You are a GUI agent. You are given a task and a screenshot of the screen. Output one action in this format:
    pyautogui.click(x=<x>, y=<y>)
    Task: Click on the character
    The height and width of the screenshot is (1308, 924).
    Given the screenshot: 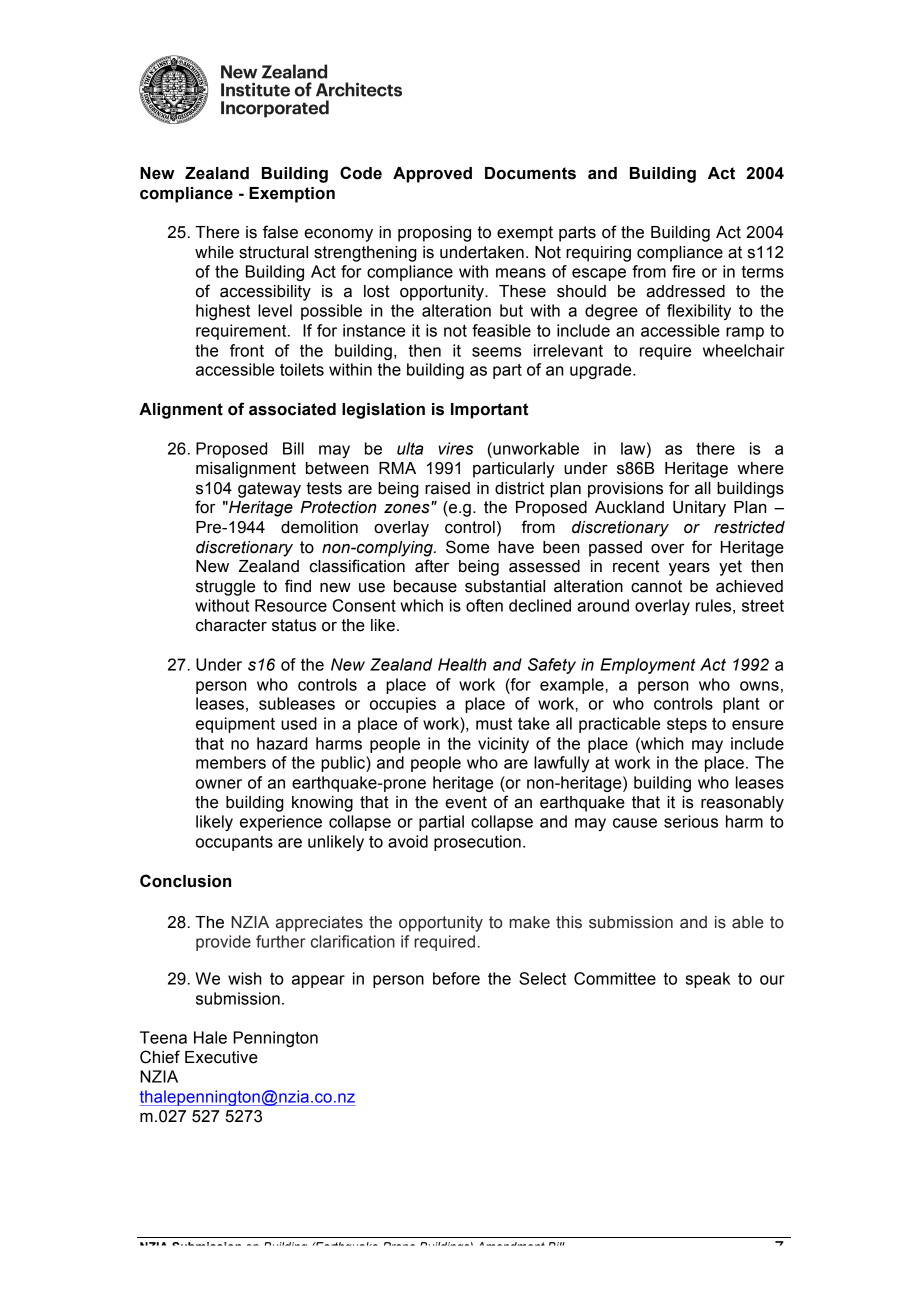 What is the action you would take?
    pyautogui.click(x=231, y=625)
